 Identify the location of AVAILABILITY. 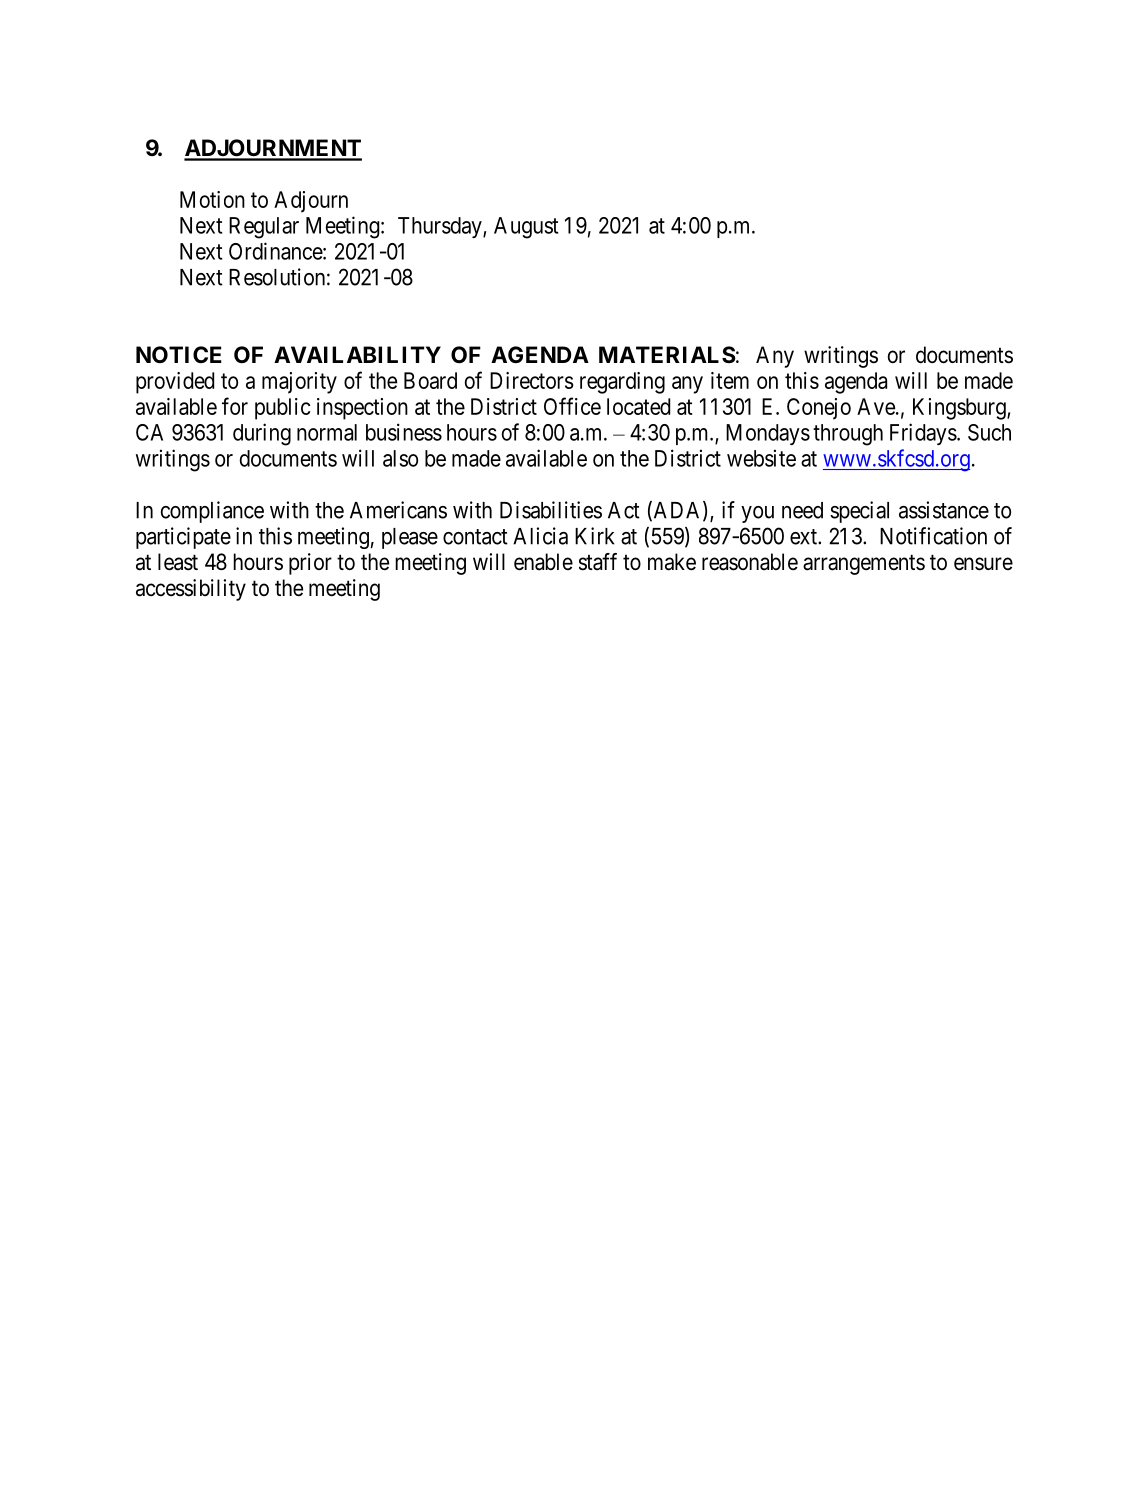
(357, 354).
